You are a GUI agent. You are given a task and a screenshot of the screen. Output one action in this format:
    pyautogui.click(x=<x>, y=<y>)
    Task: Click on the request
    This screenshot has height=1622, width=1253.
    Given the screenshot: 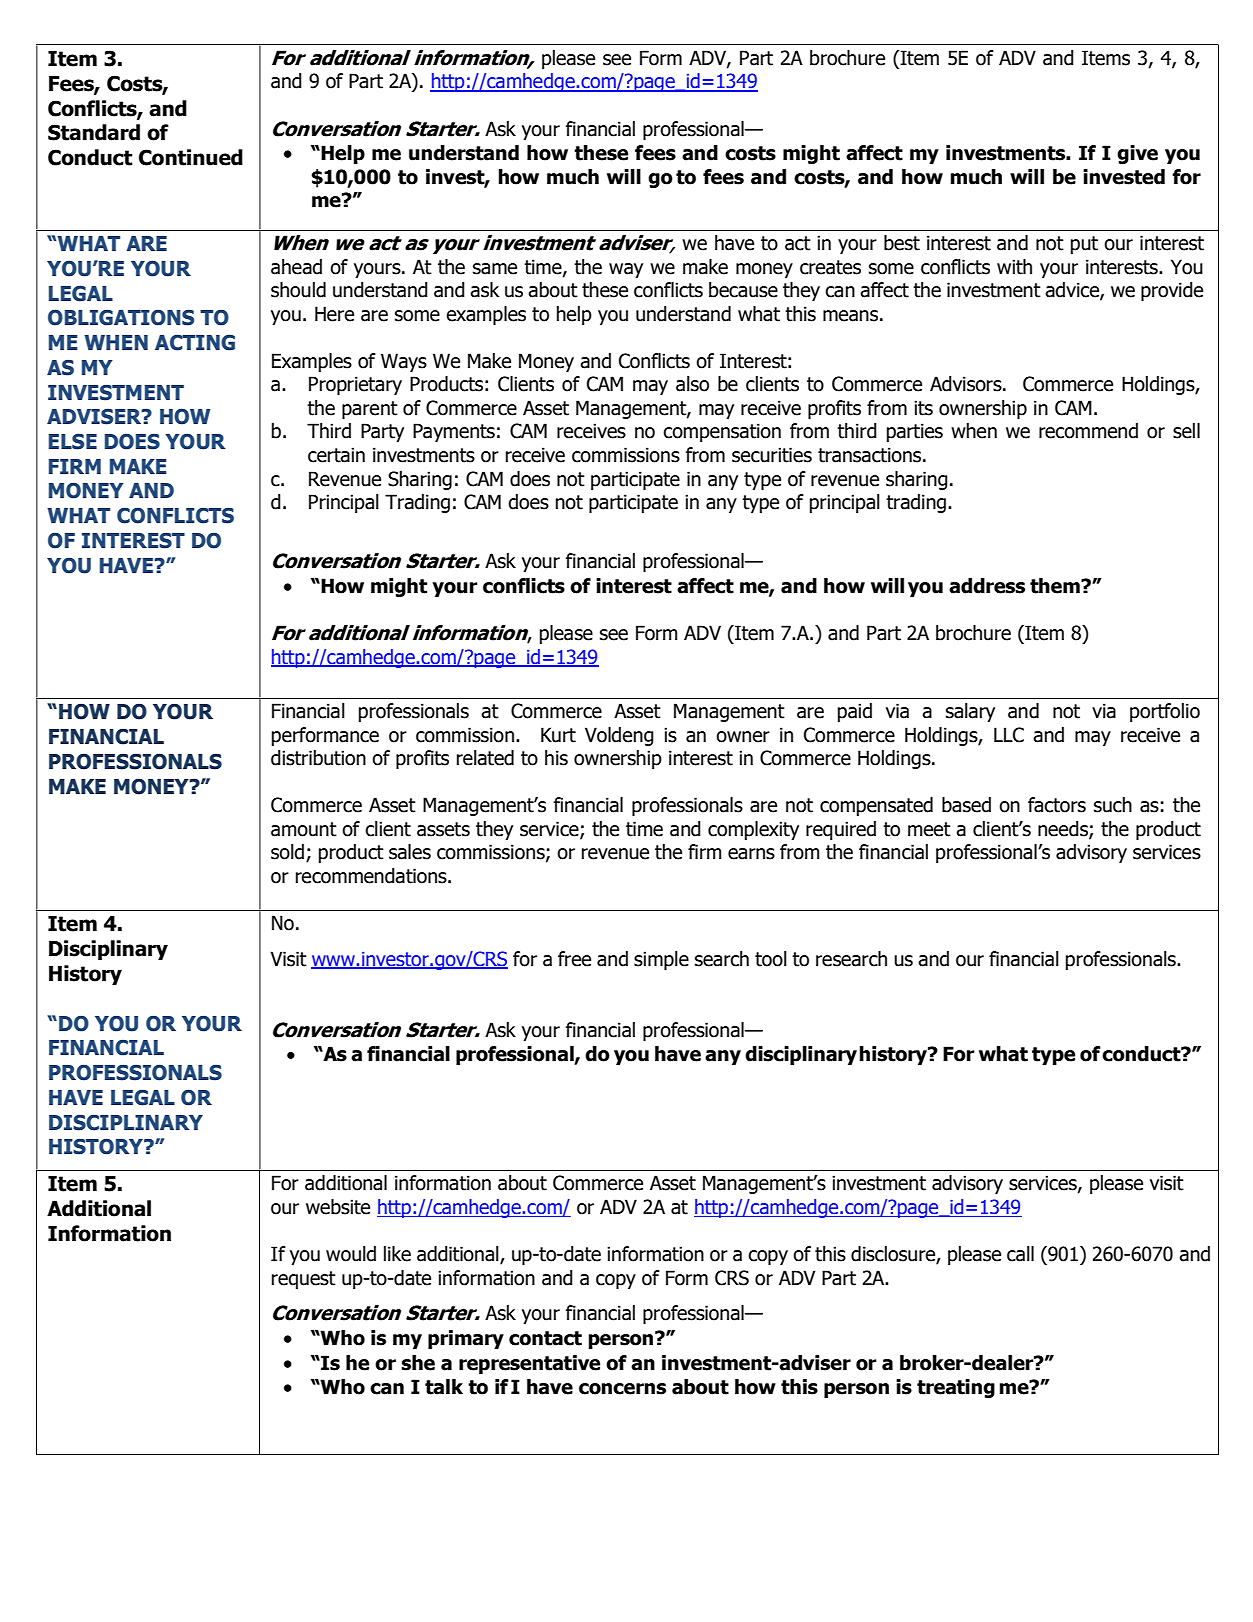 What is the action you would take?
    pyautogui.click(x=304, y=1280)
